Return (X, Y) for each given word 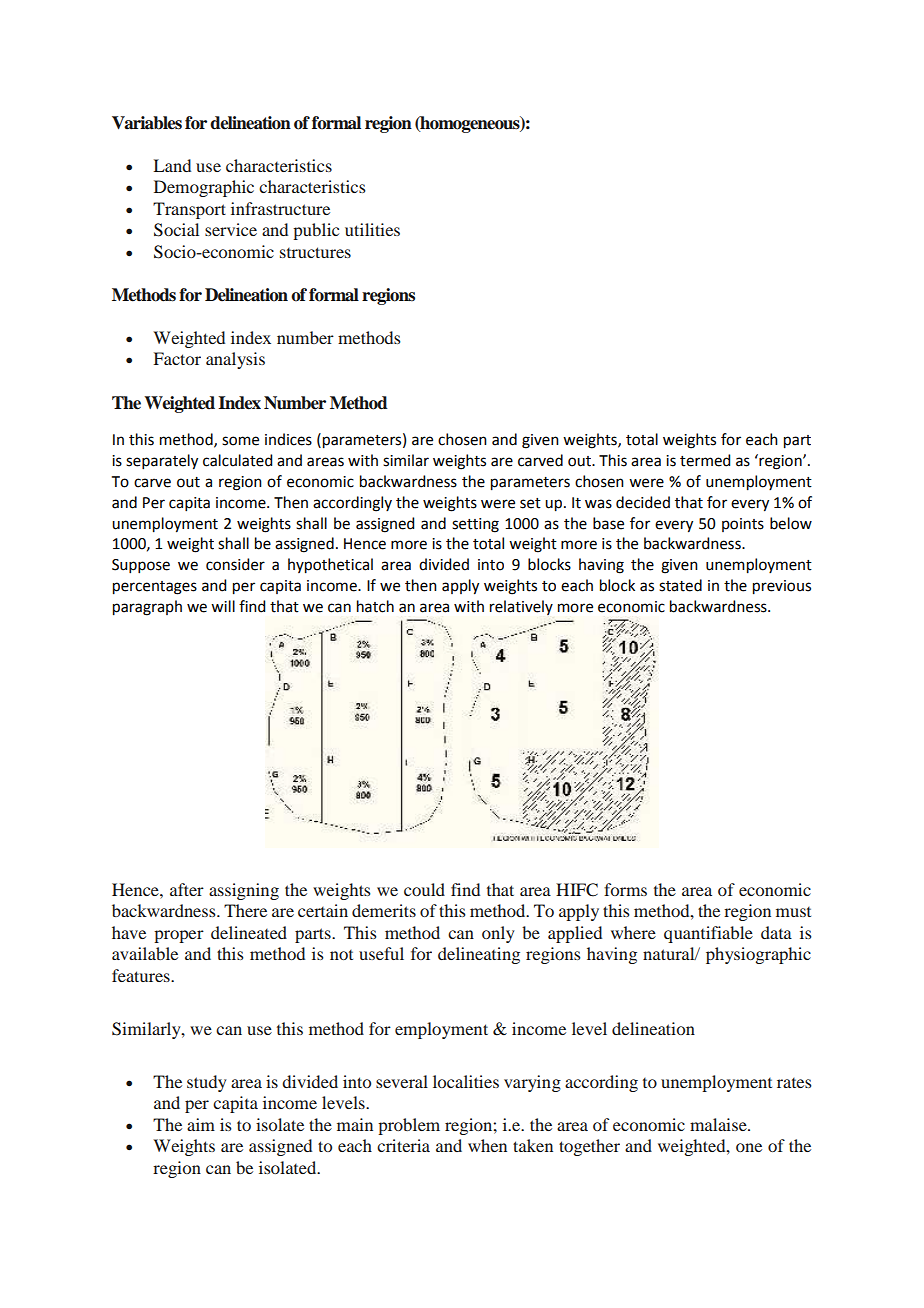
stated (680, 585)
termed (705, 460)
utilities (372, 229)
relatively (521, 607)
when (487, 1145)
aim (201, 1124)
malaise (719, 1124)
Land (172, 165)
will (223, 606)
